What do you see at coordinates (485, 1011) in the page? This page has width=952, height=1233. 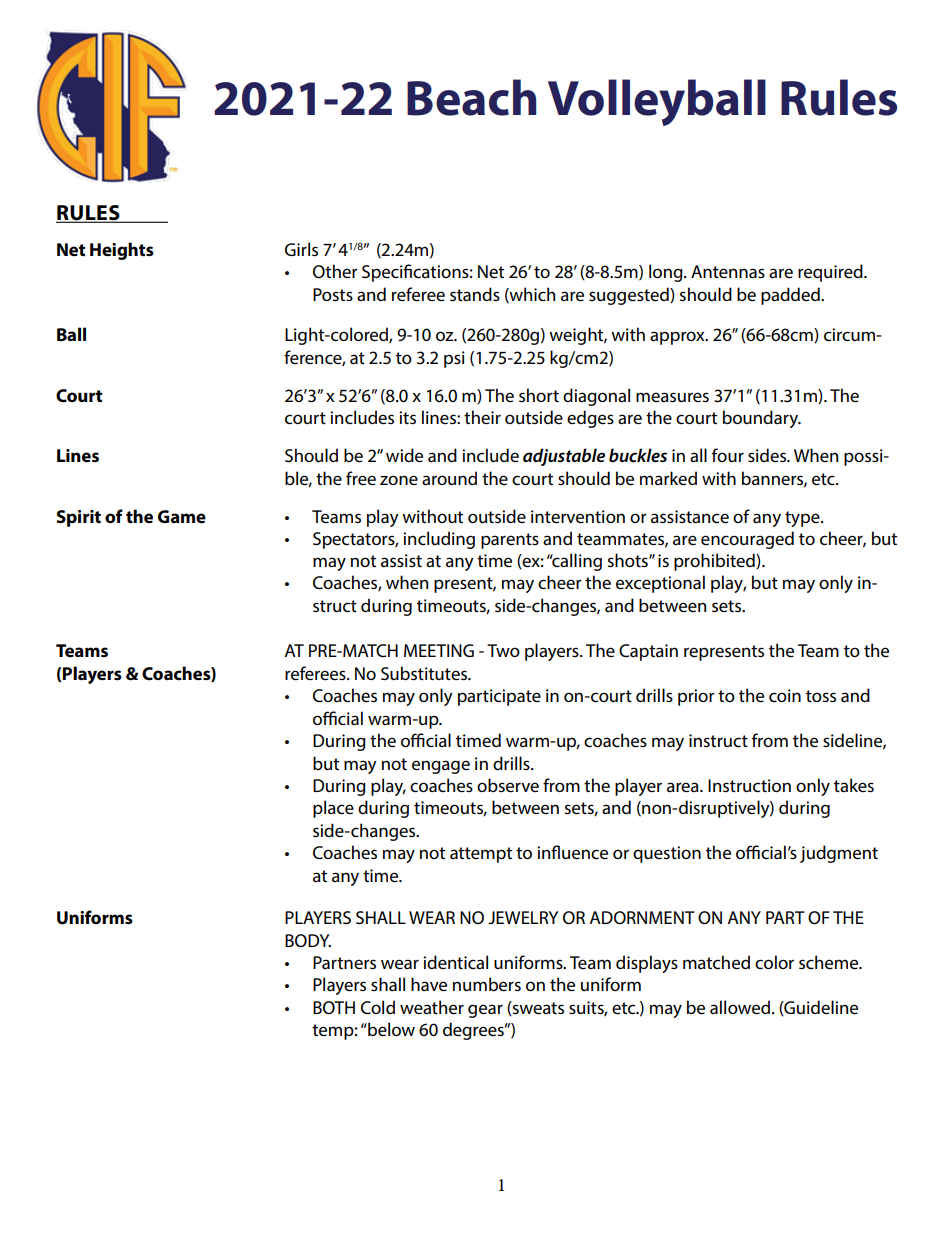 I see `gear` at bounding box center [485, 1011].
